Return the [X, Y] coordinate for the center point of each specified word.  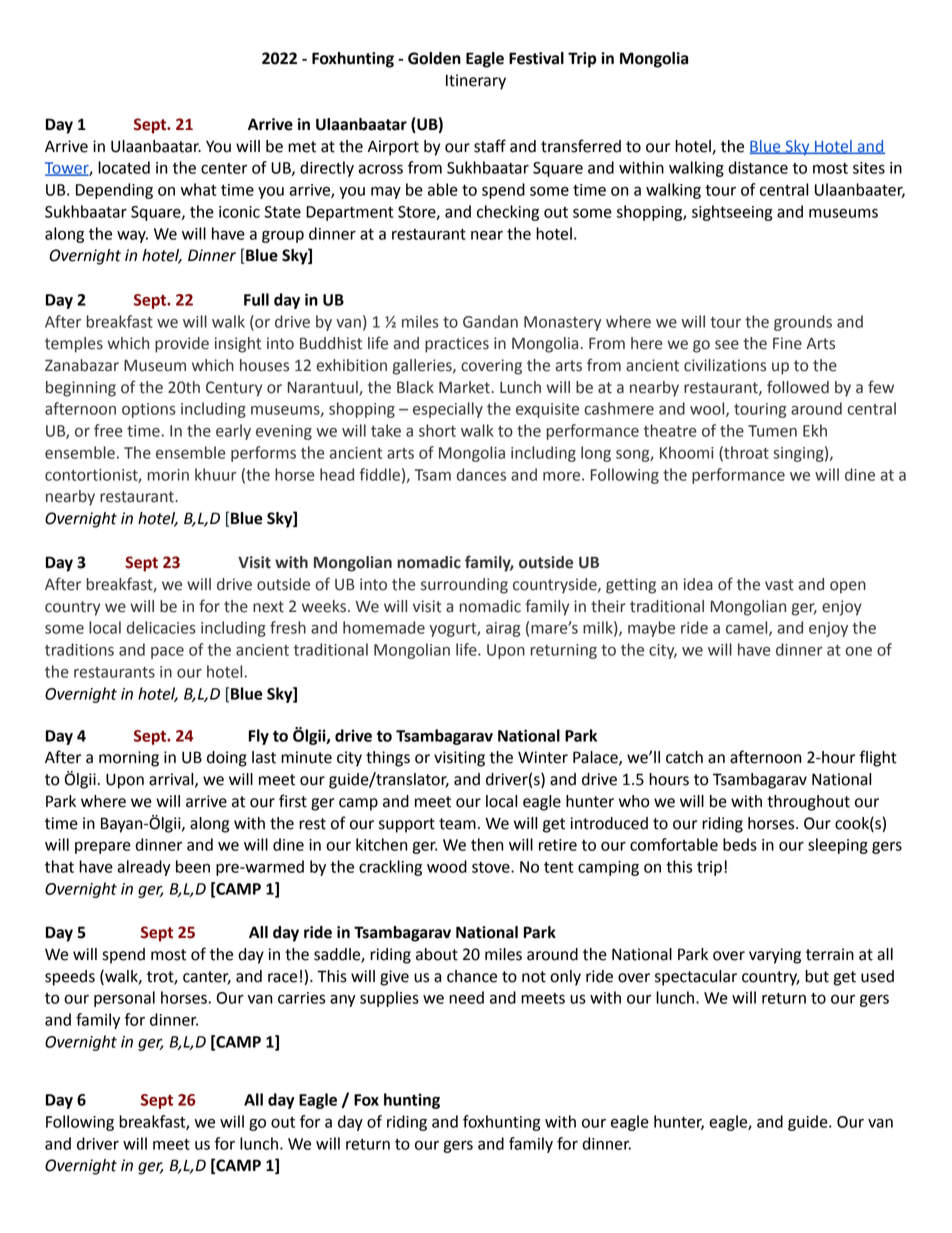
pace [167, 653]
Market [465, 387]
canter [207, 977]
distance [758, 167]
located [124, 167]
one [858, 651]
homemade [384, 627]
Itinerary [476, 82]
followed [798, 387]
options [149, 410]
